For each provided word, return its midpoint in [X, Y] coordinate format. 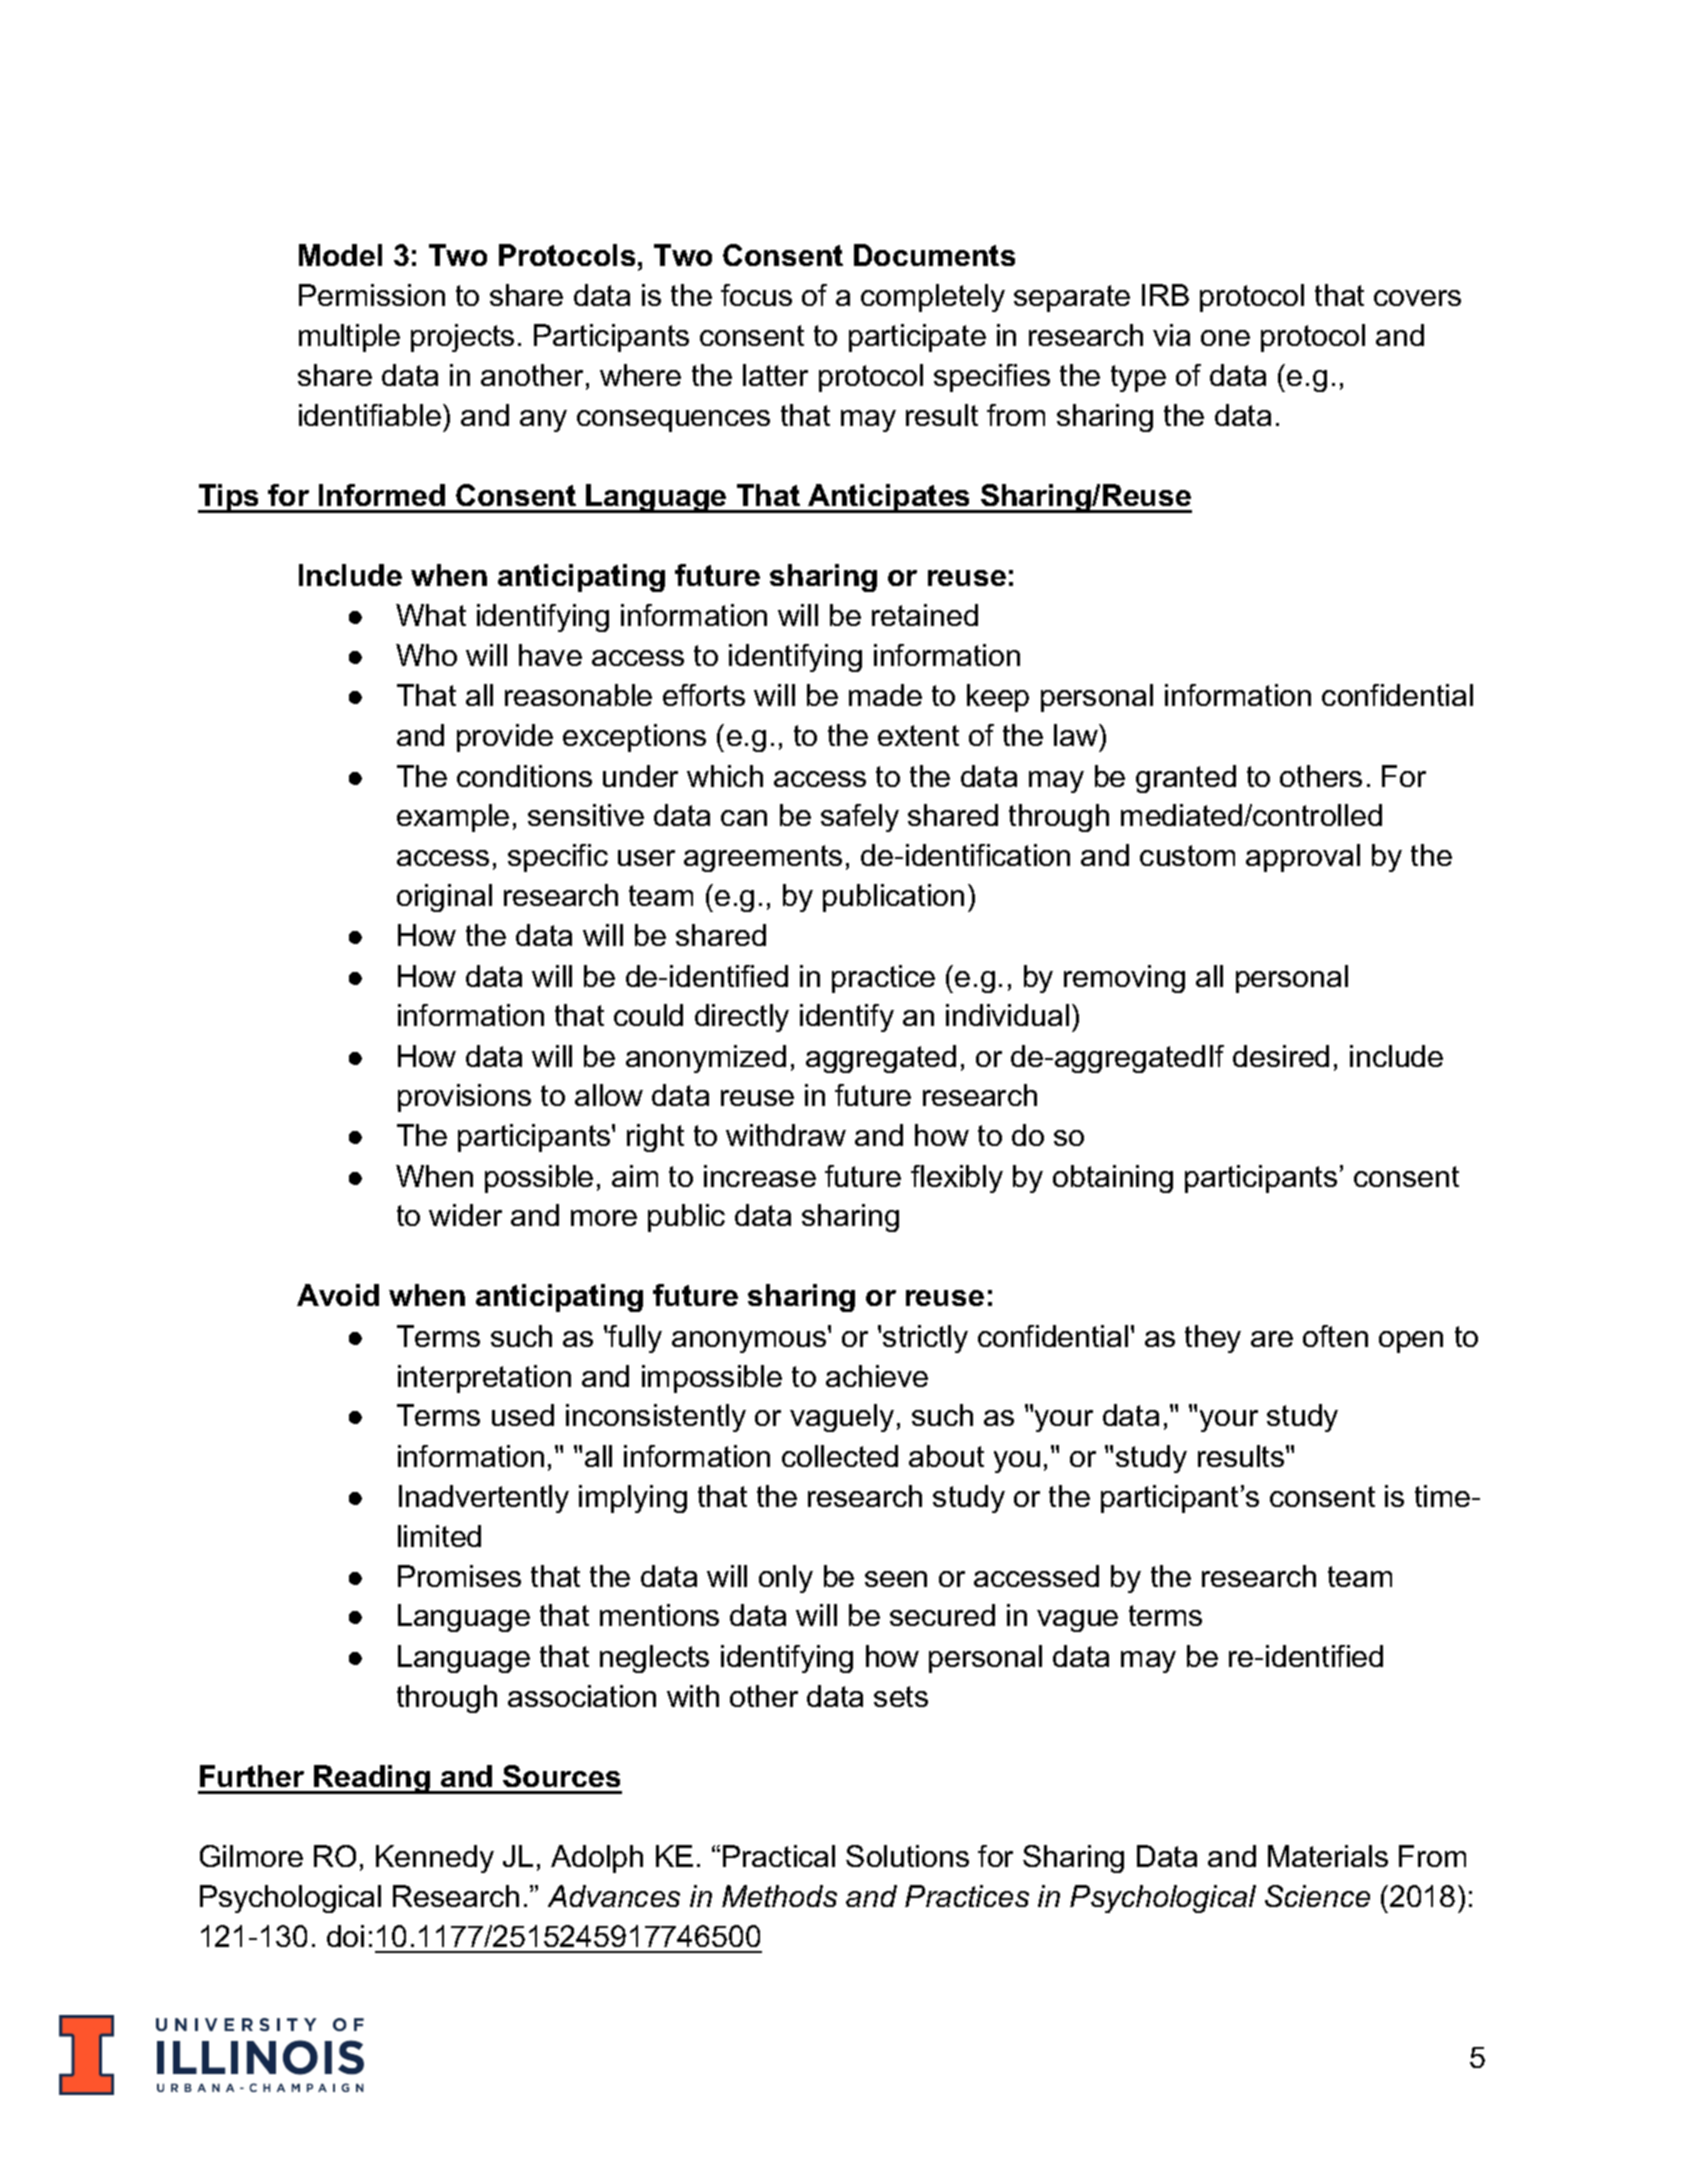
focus [756, 295]
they [1213, 1339]
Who [426, 655]
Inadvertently [484, 1499]
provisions [464, 1098]
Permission [372, 295]
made [885, 695]
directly [742, 1018]
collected [840, 1456]
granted [1186, 779]
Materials [1328, 1856]
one [1225, 338]
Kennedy [435, 1859]
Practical [779, 1856]
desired [1281, 1056]
